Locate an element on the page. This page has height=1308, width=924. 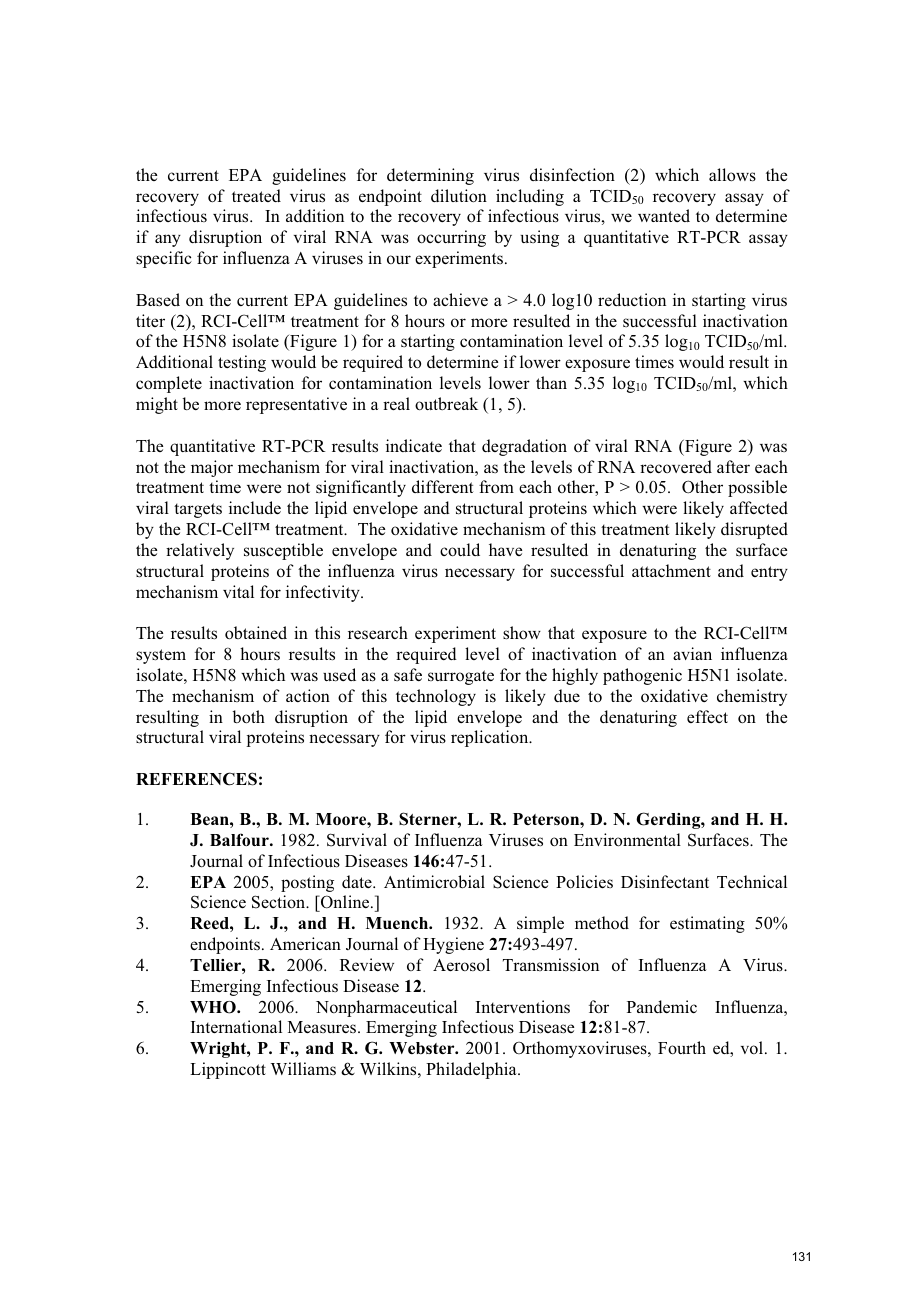
International is located at coordinates (236, 1026).
